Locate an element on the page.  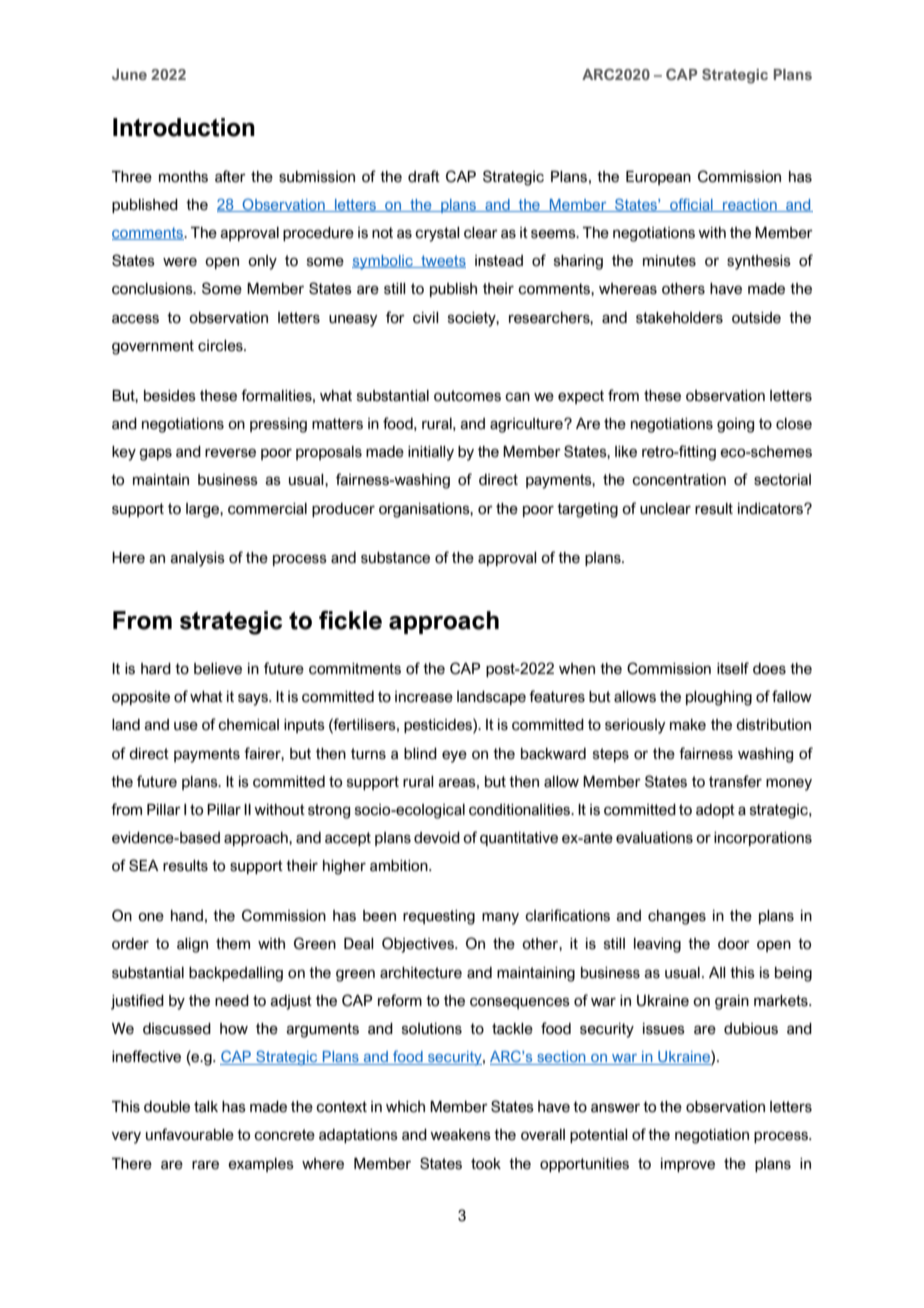
unfavourable is located at coordinates (190, 1134).
